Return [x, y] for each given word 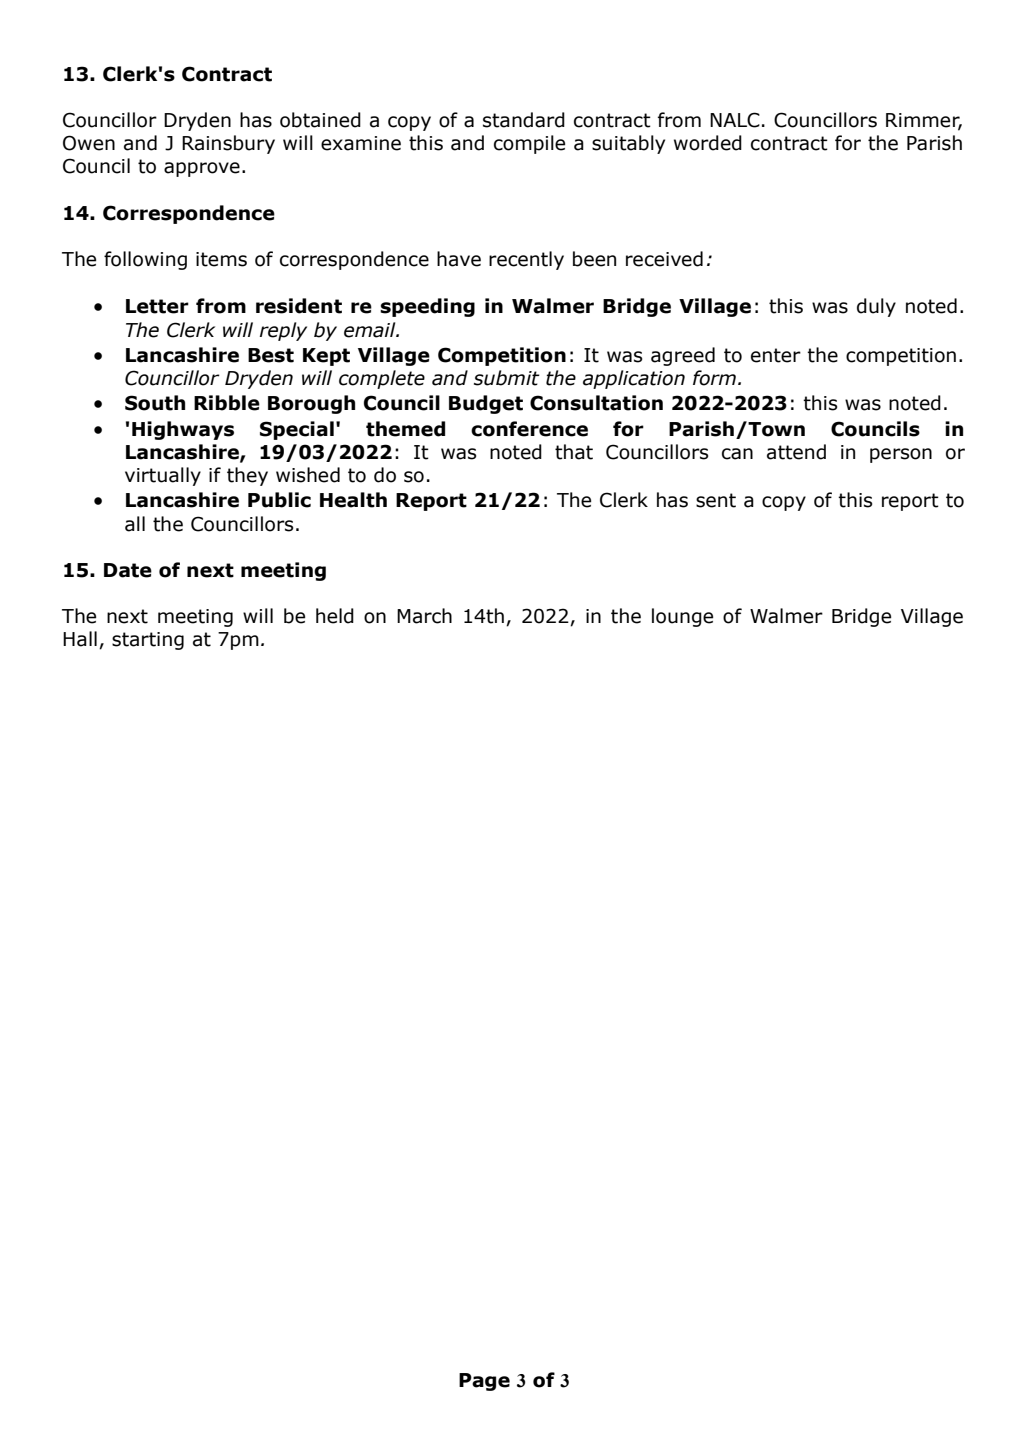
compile [529, 144]
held [335, 616]
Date [128, 570]
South [155, 403]
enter [776, 355]
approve [202, 169]
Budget [486, 404]
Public [279, 500]
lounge [682, 617]
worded [708, 143]
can [737, 454]
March [424, 616]
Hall [80, 639]
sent [716, 500]
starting [148, 641]
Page [484, 1382]
